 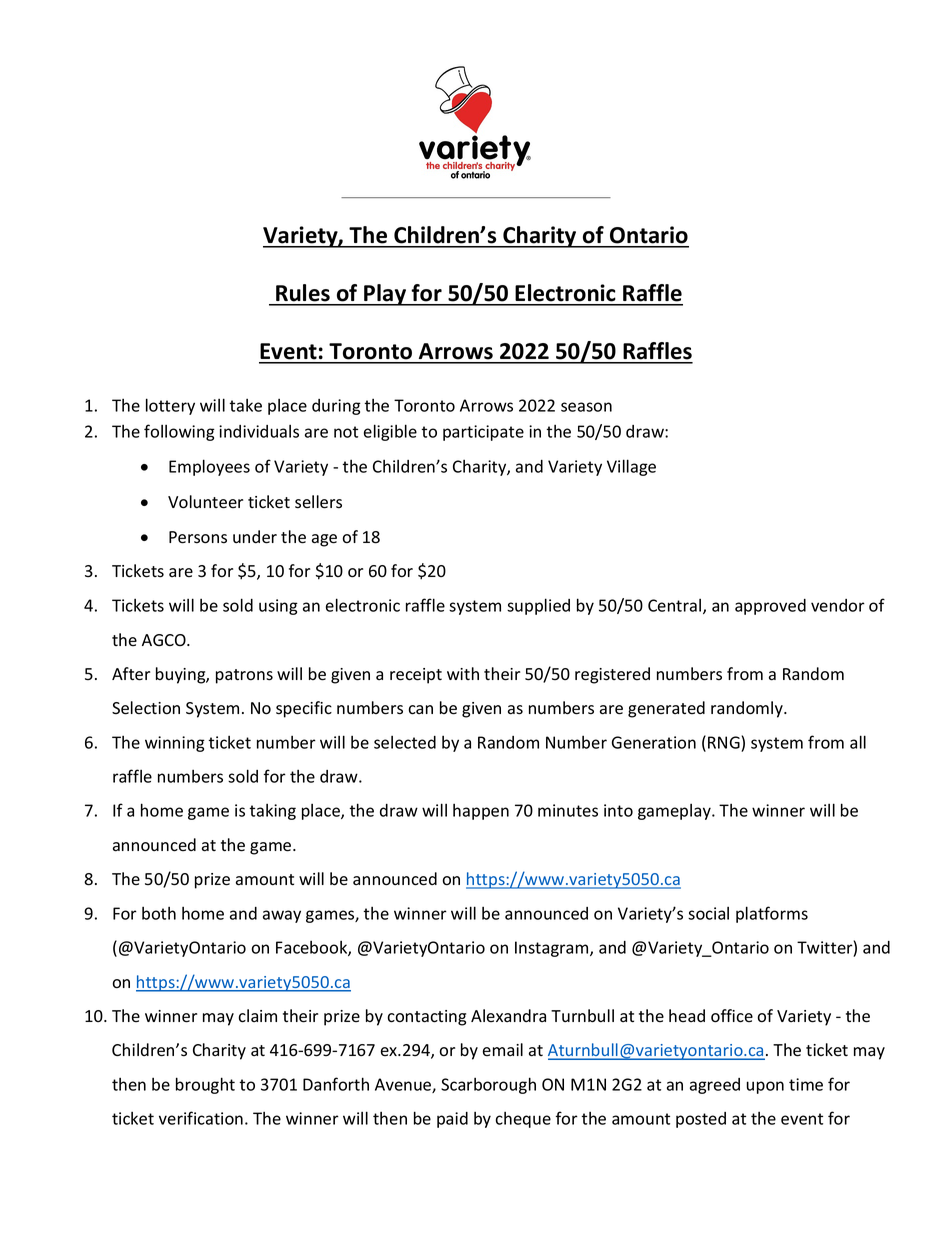 I want to click on platforms, so click(x=772, y=914).
